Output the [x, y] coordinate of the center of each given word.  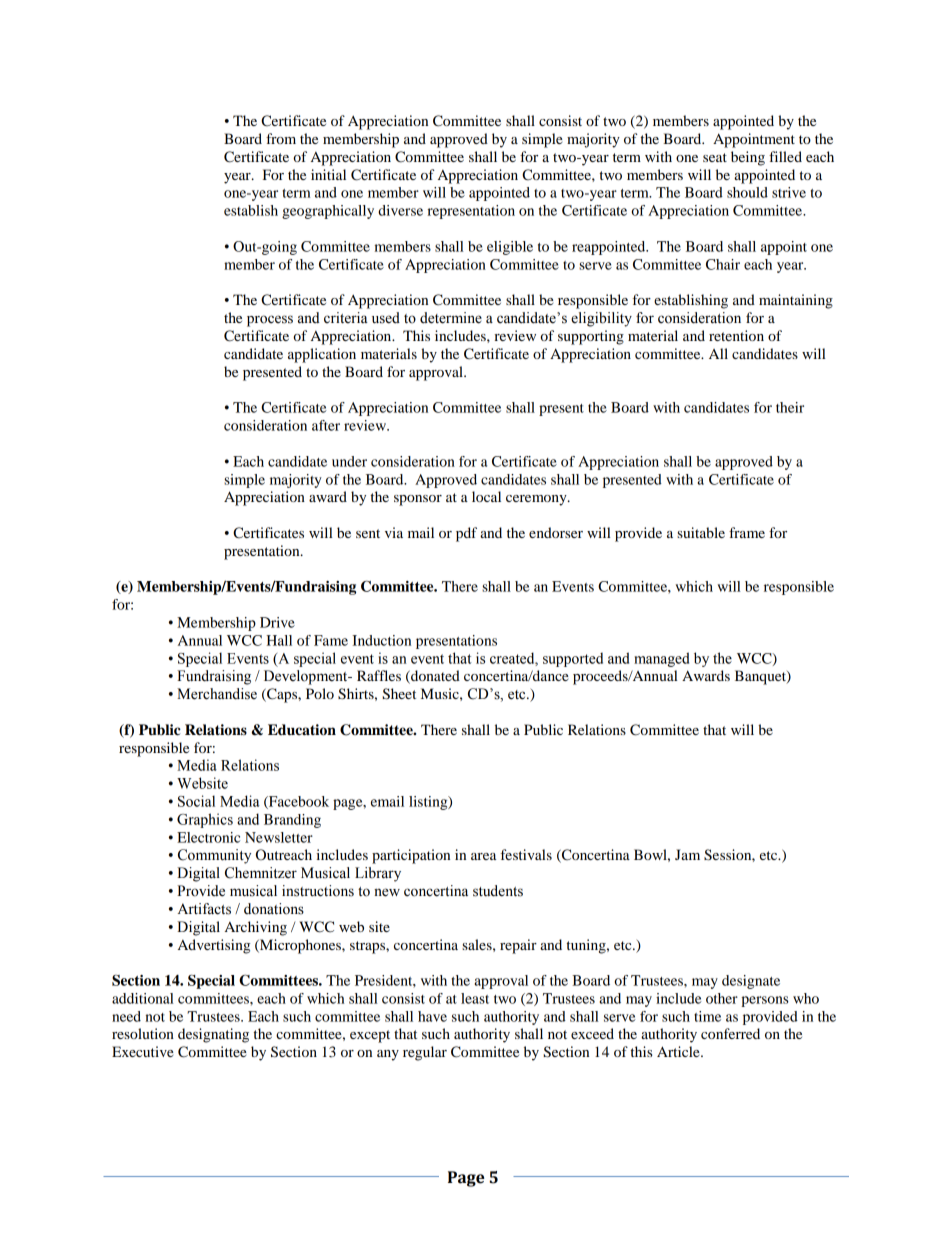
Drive [277, 622]
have [432, 1016]
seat [715, 157]
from [281, 138]
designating [213, 1035]
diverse [400, 210]
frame [747, 532]
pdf [466, 534]
